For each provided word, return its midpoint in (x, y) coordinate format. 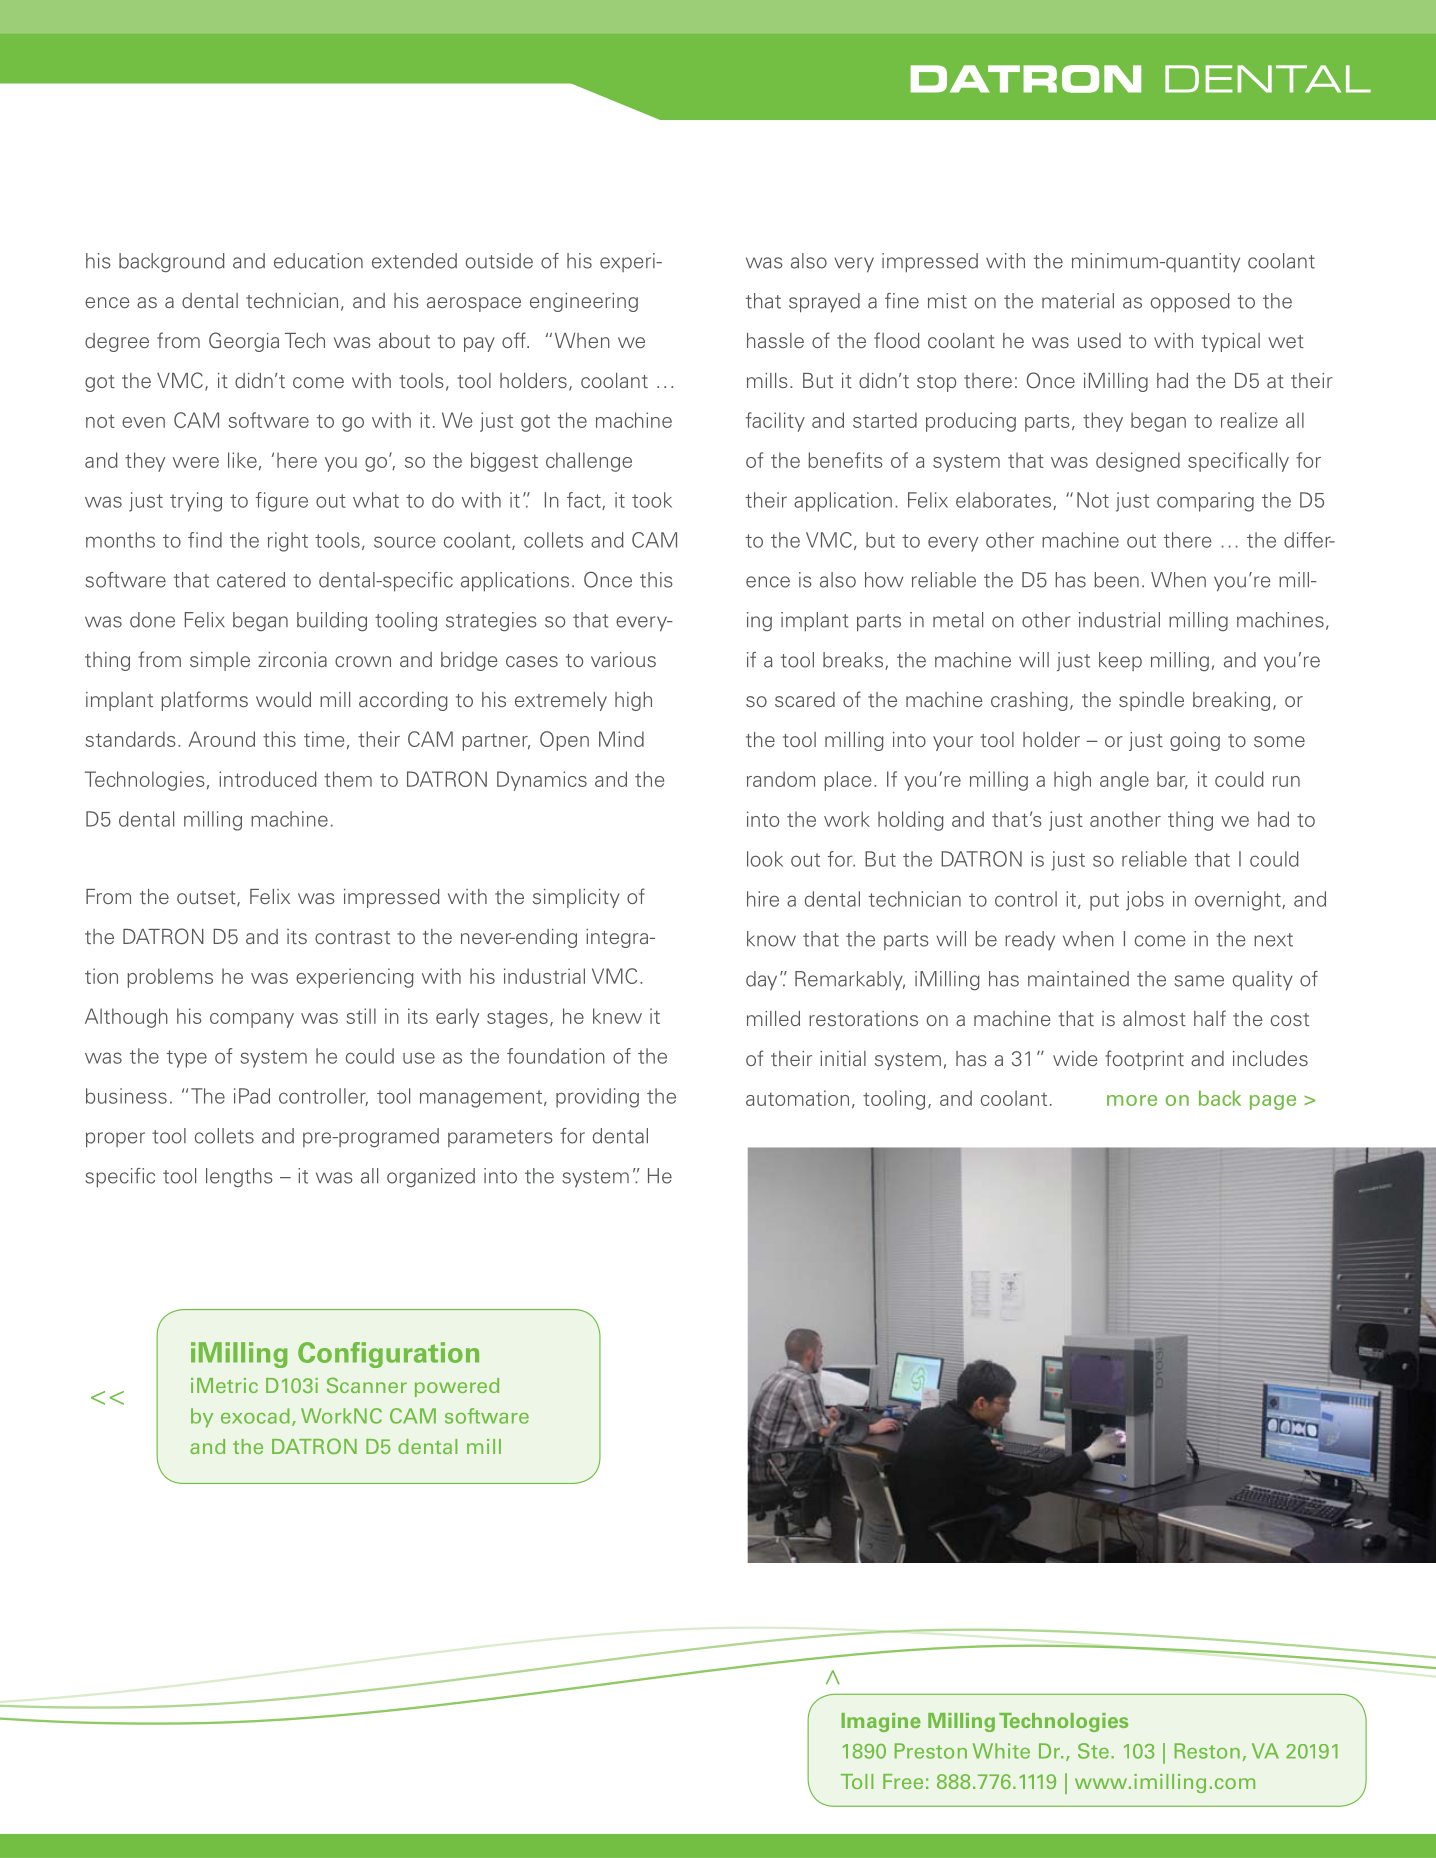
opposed (1190, 303)
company (252, 1020)
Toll (857, 1781)
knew (617, 1016)
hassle (775, 340)
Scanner (367, 1385)
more (1132, 1100)
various (623, 659)
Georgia (244, 342)
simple (220, 661)
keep (1120, 661)
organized (431, 1177)
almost (1154, 1018)
